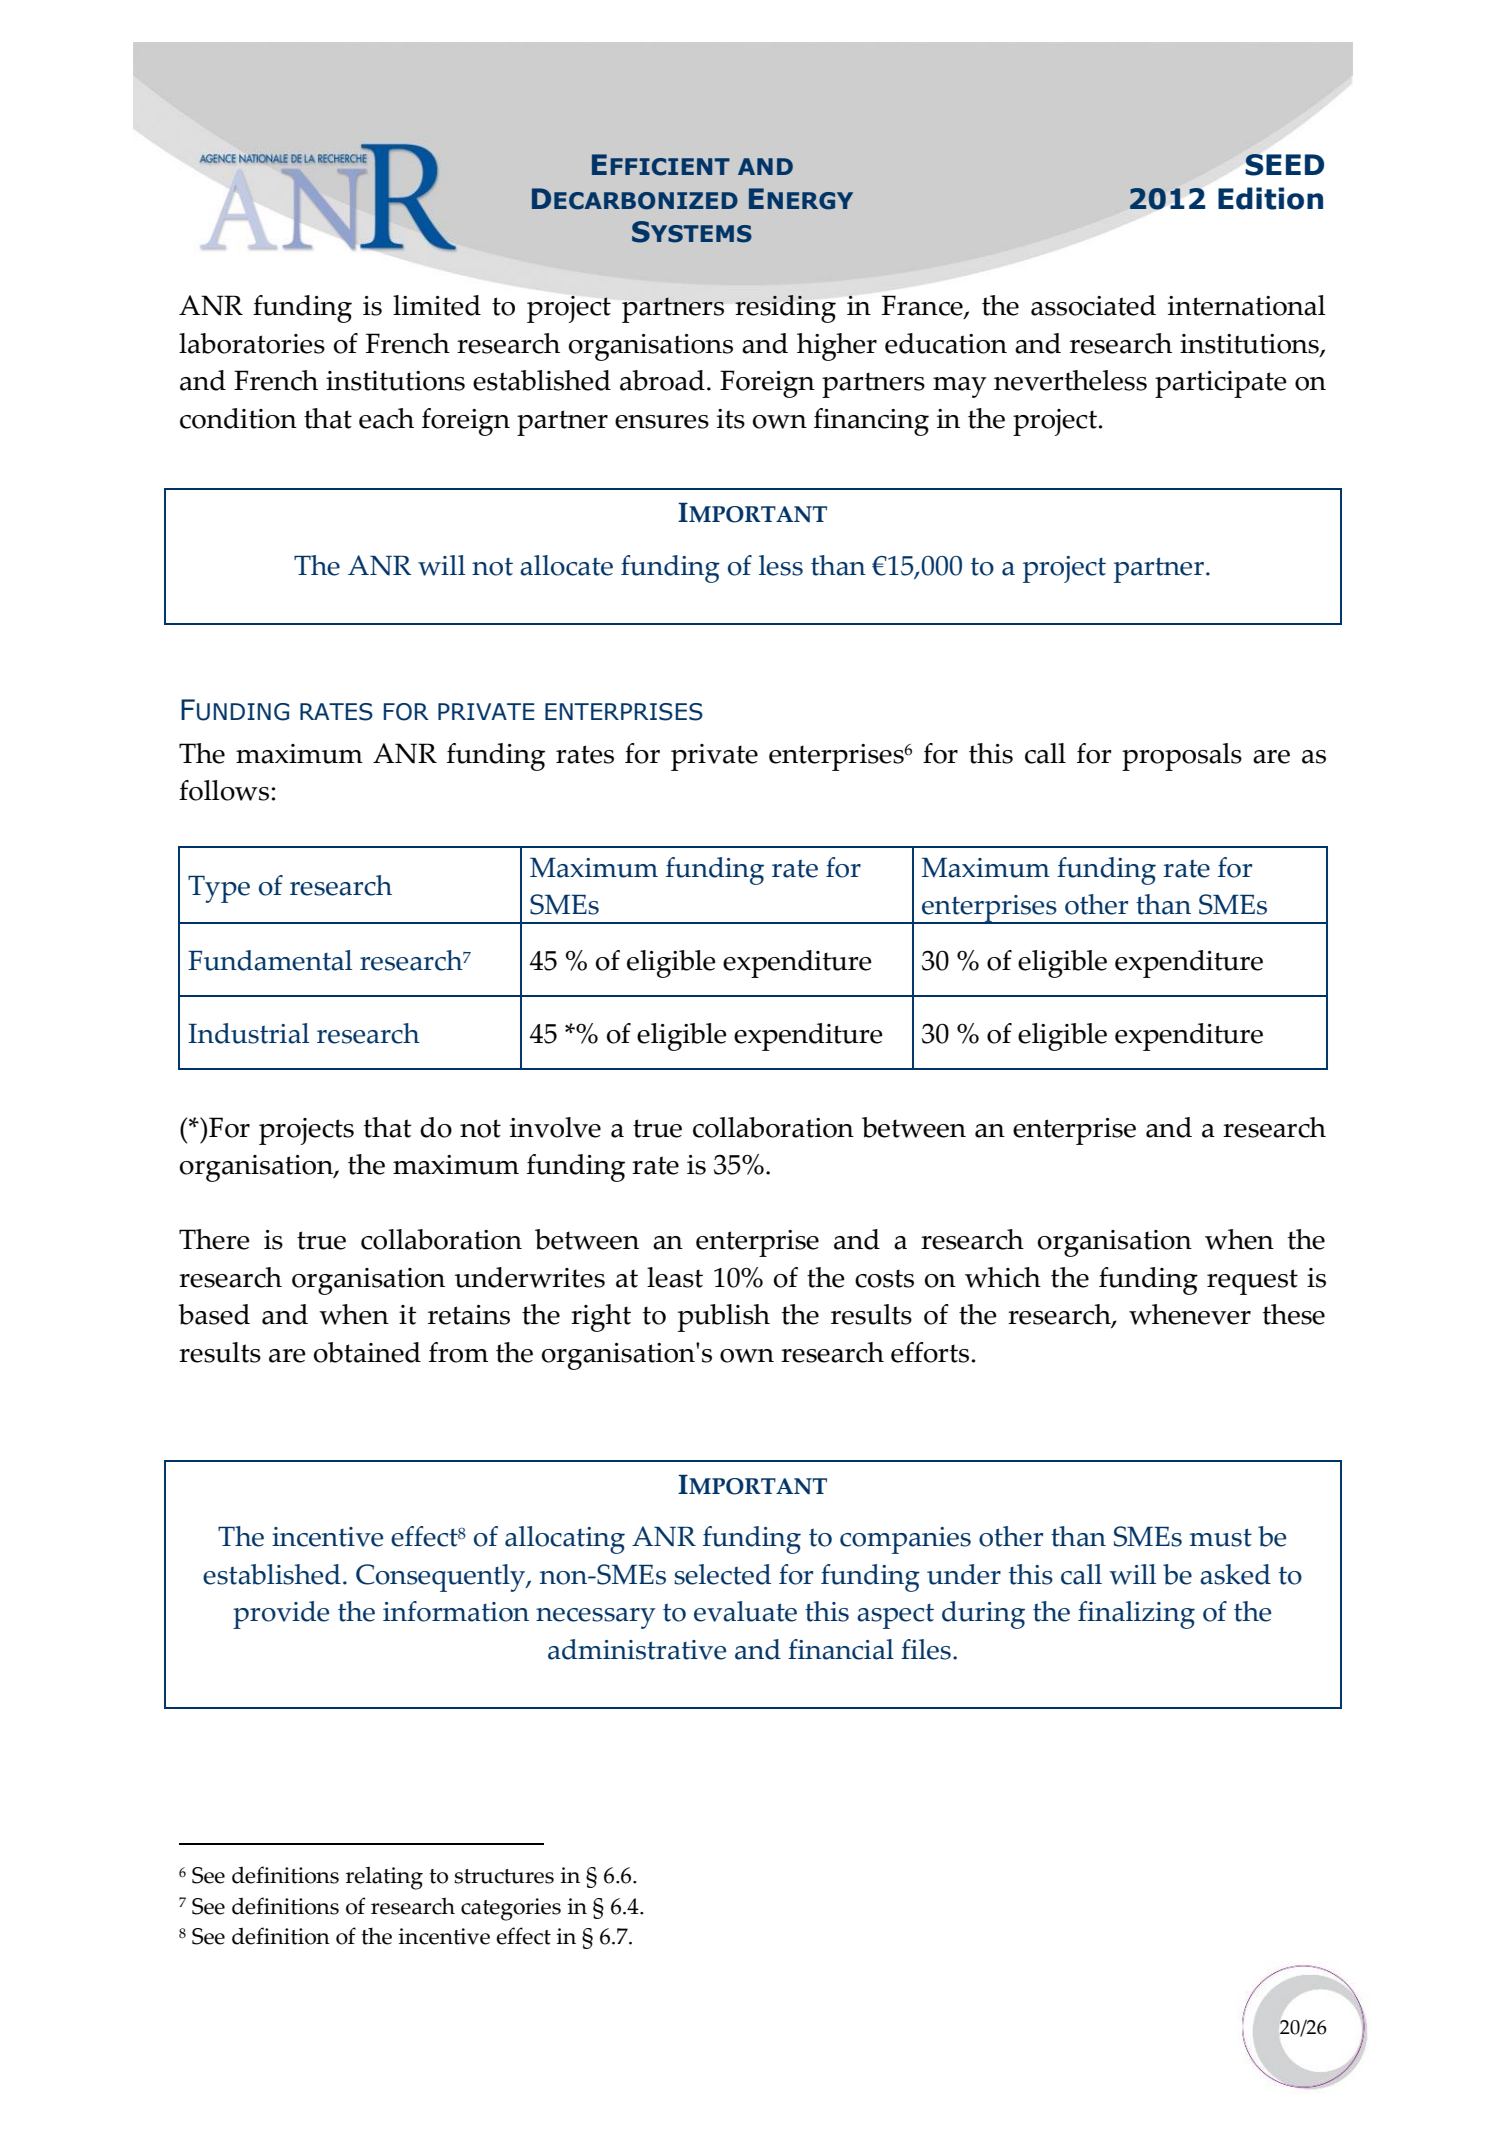 The height and width of the page is (2130, 1506). I want to click on There, so click(214, 1239).
